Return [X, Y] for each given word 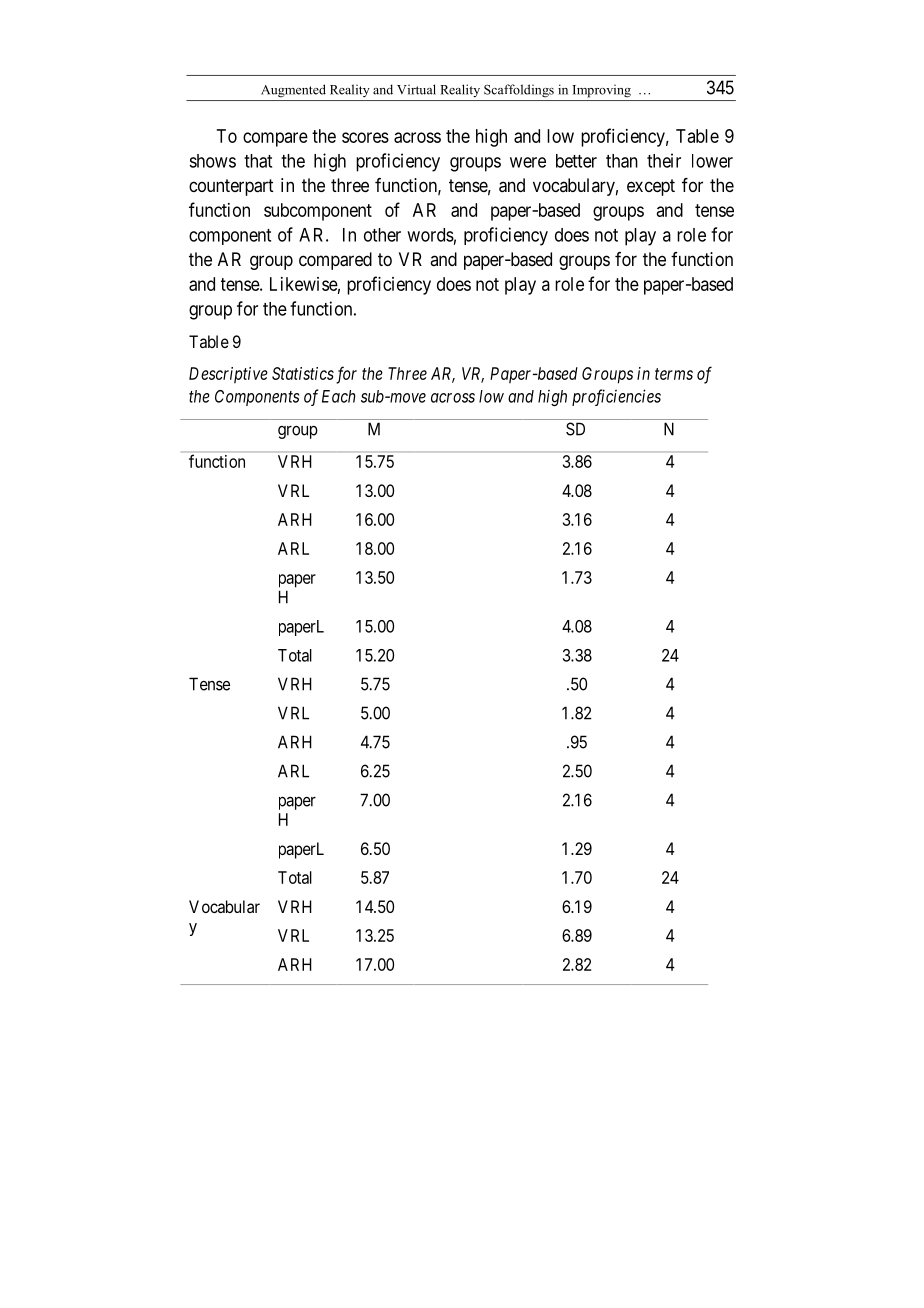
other [382, 235]
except [651, 187]
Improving [602, 91]
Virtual [416, 89]
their [664, 160]
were [528, 162]
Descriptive [228, 375]
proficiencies [616, 397]
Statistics [303, 373]
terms [674, 374]
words [430, 235]
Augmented [293, 91]
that [258, 161]
